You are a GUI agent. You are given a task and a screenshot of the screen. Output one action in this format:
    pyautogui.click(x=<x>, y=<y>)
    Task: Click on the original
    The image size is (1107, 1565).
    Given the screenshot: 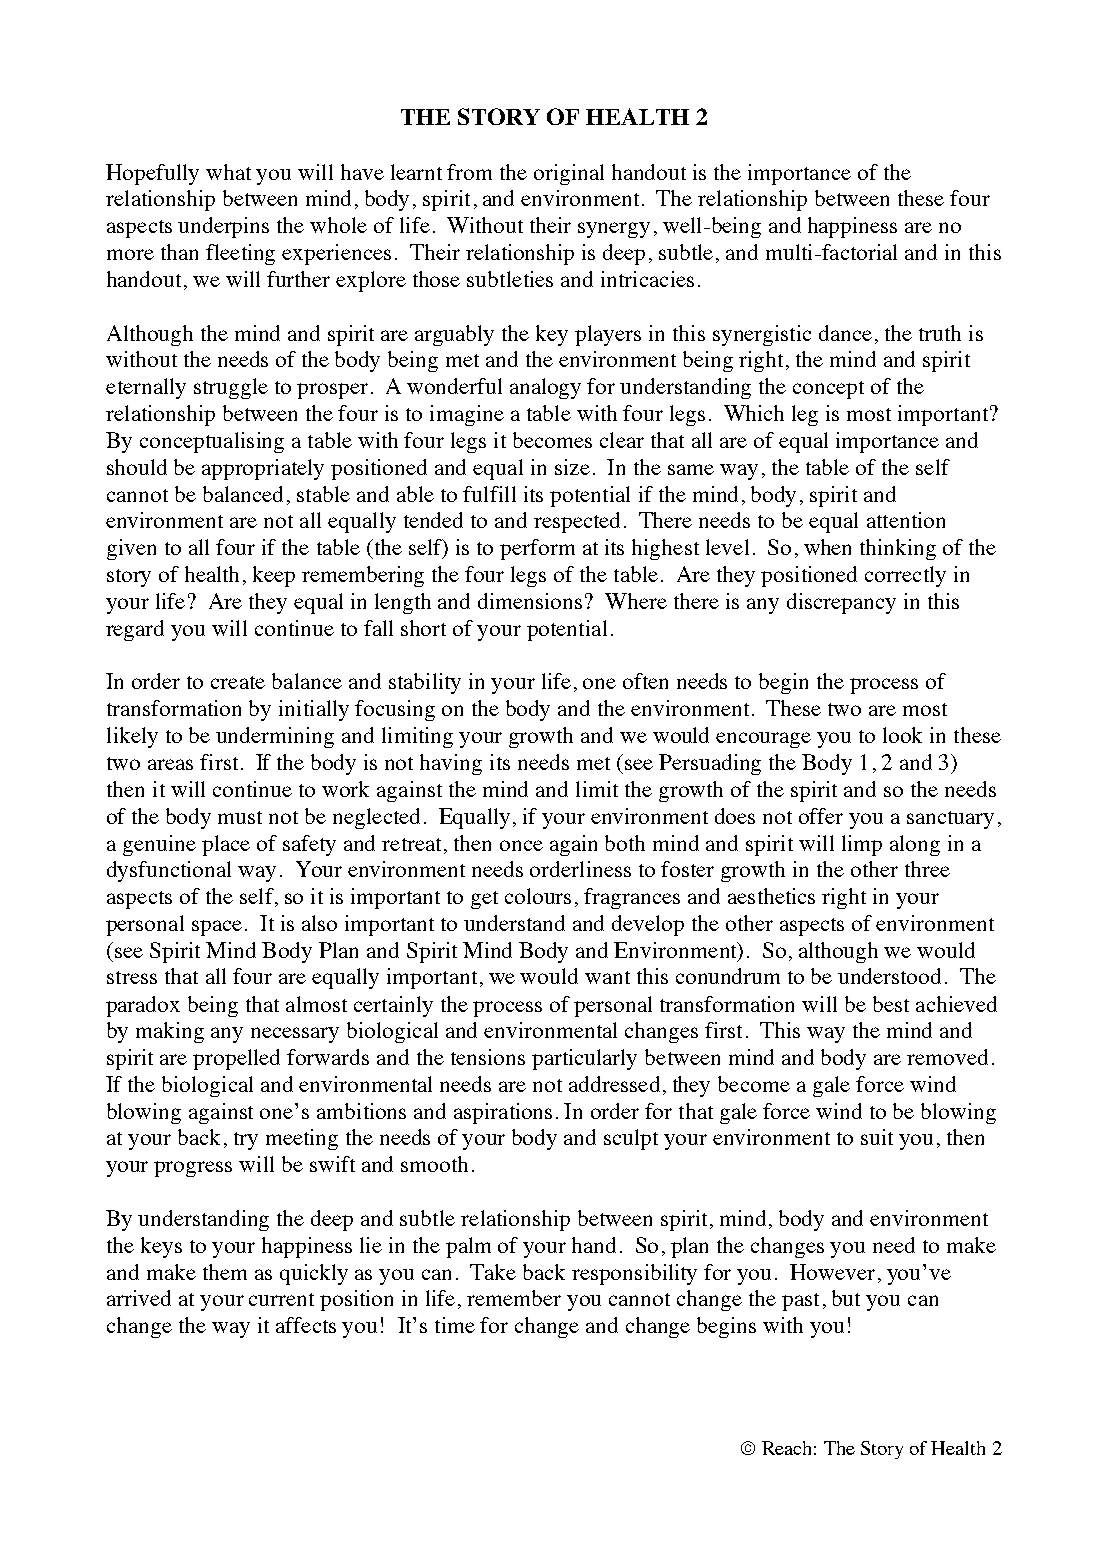 What is the action you would take?
    pyautogui.click(x=569, y=174)
